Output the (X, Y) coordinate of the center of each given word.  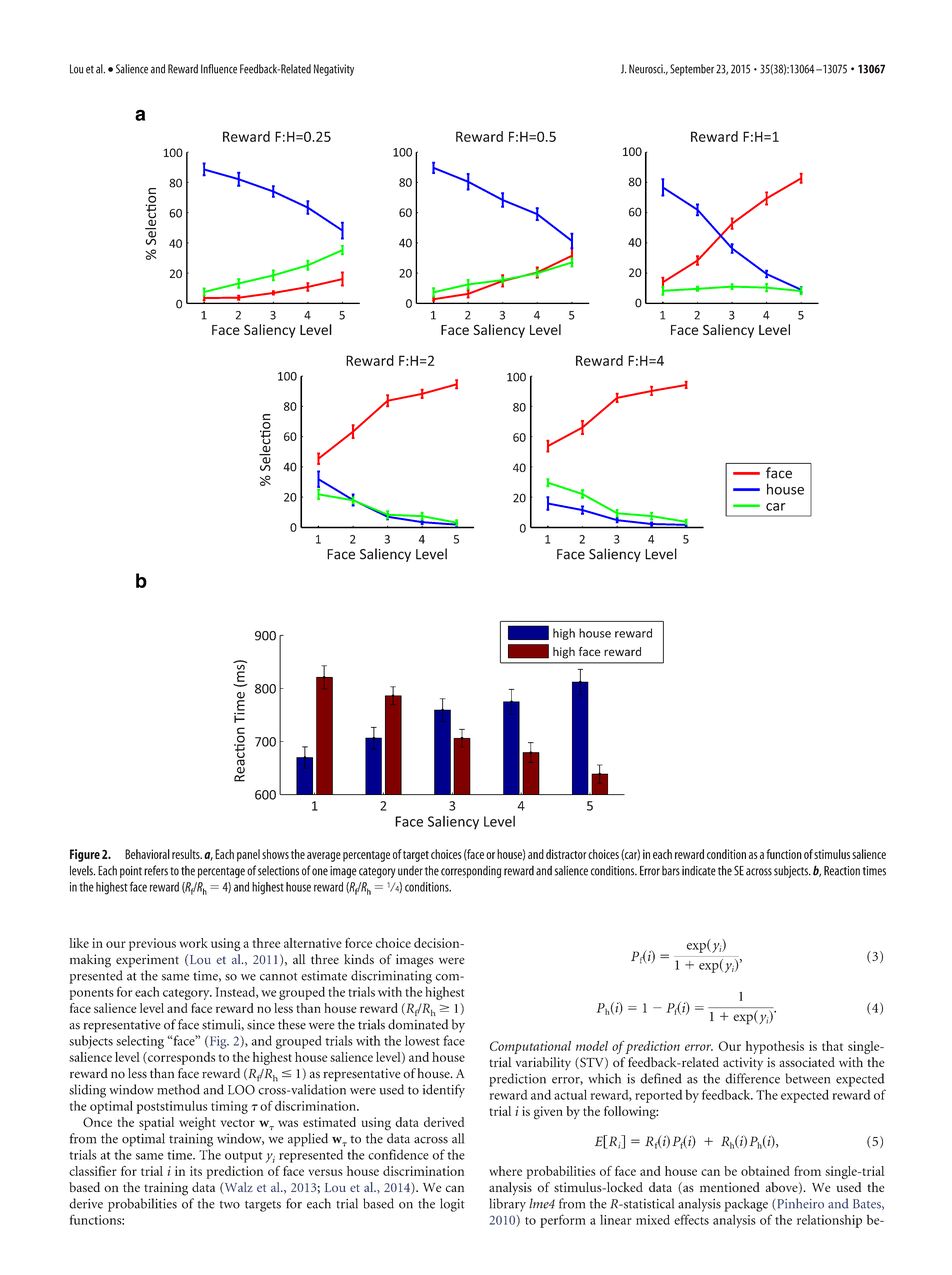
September (692, 70)
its (196, 1171)
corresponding (471, 872)
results (187, 854)
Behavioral (147, 854)
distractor (566, 854)
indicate (699, 871)
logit (452, 1205)
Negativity (334, 70)
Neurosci (647, 69)
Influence (219, 69)
